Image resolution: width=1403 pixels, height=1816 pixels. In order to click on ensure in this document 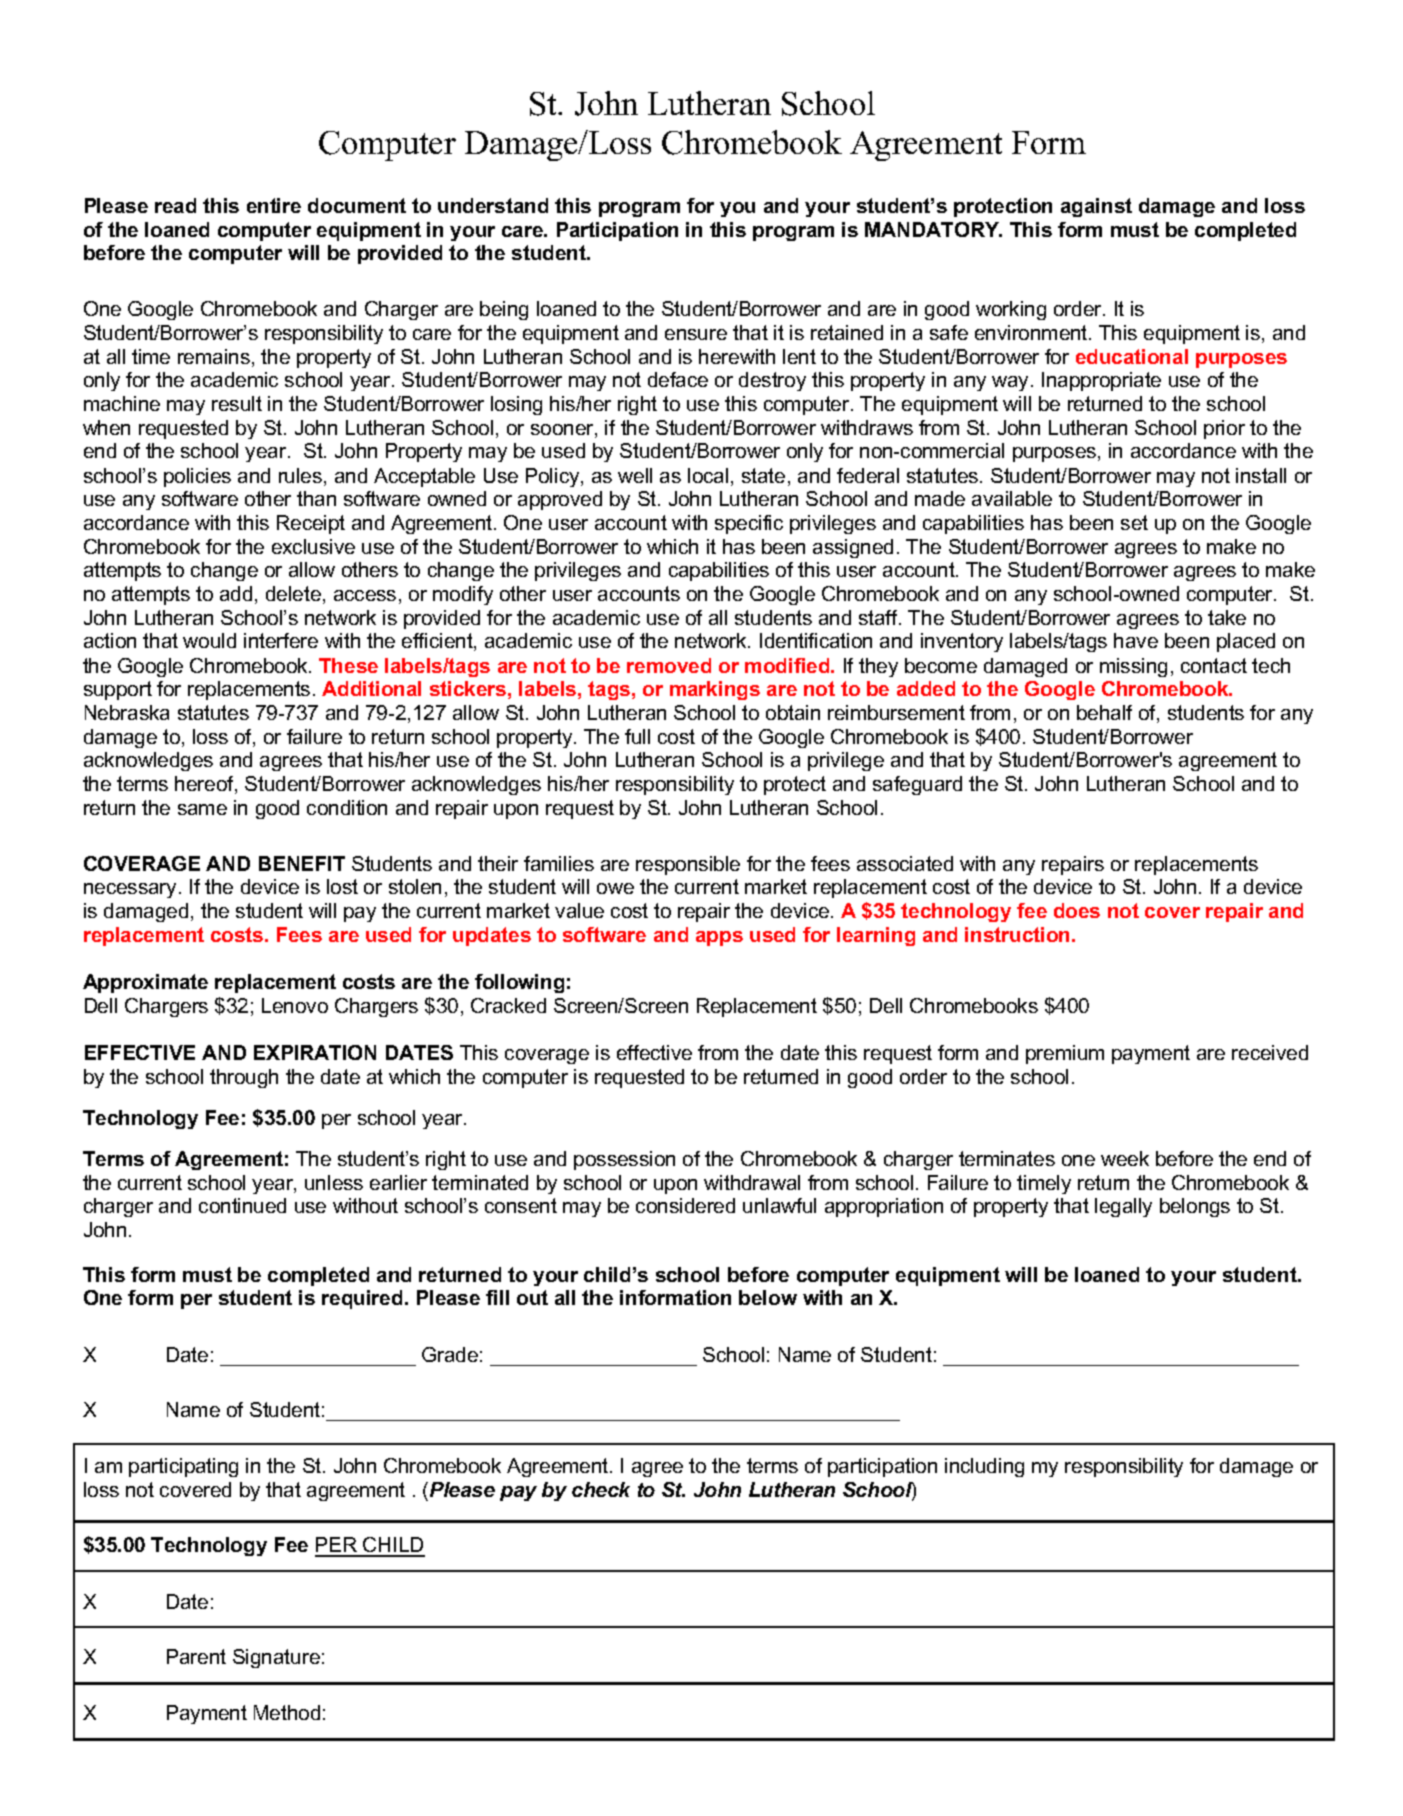, I will do `click(696, 334)`.
